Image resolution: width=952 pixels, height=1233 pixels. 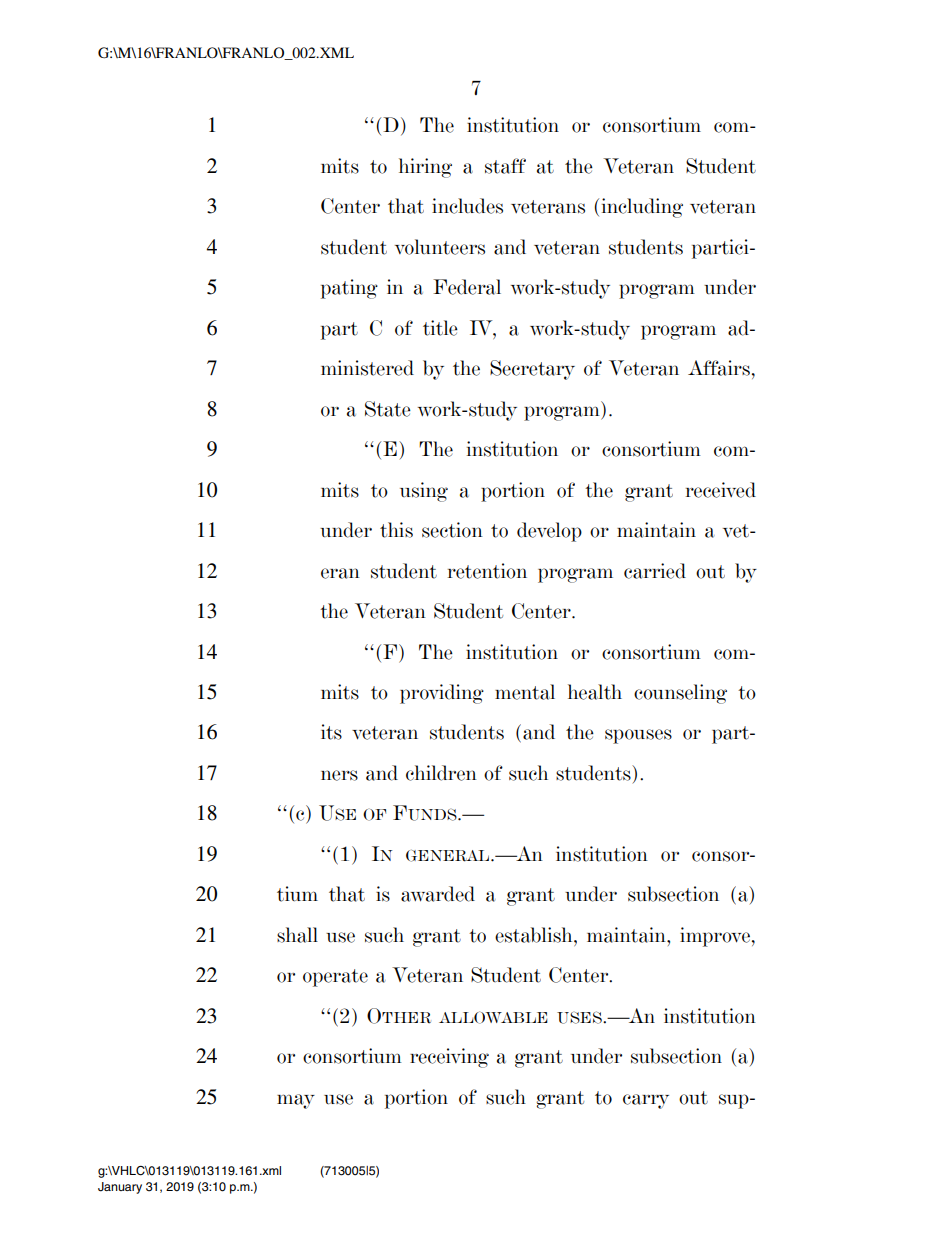 What do you see at coordinates (467, 206) in the screenshot?
I see `includes` at bounding box center [467, 206].
